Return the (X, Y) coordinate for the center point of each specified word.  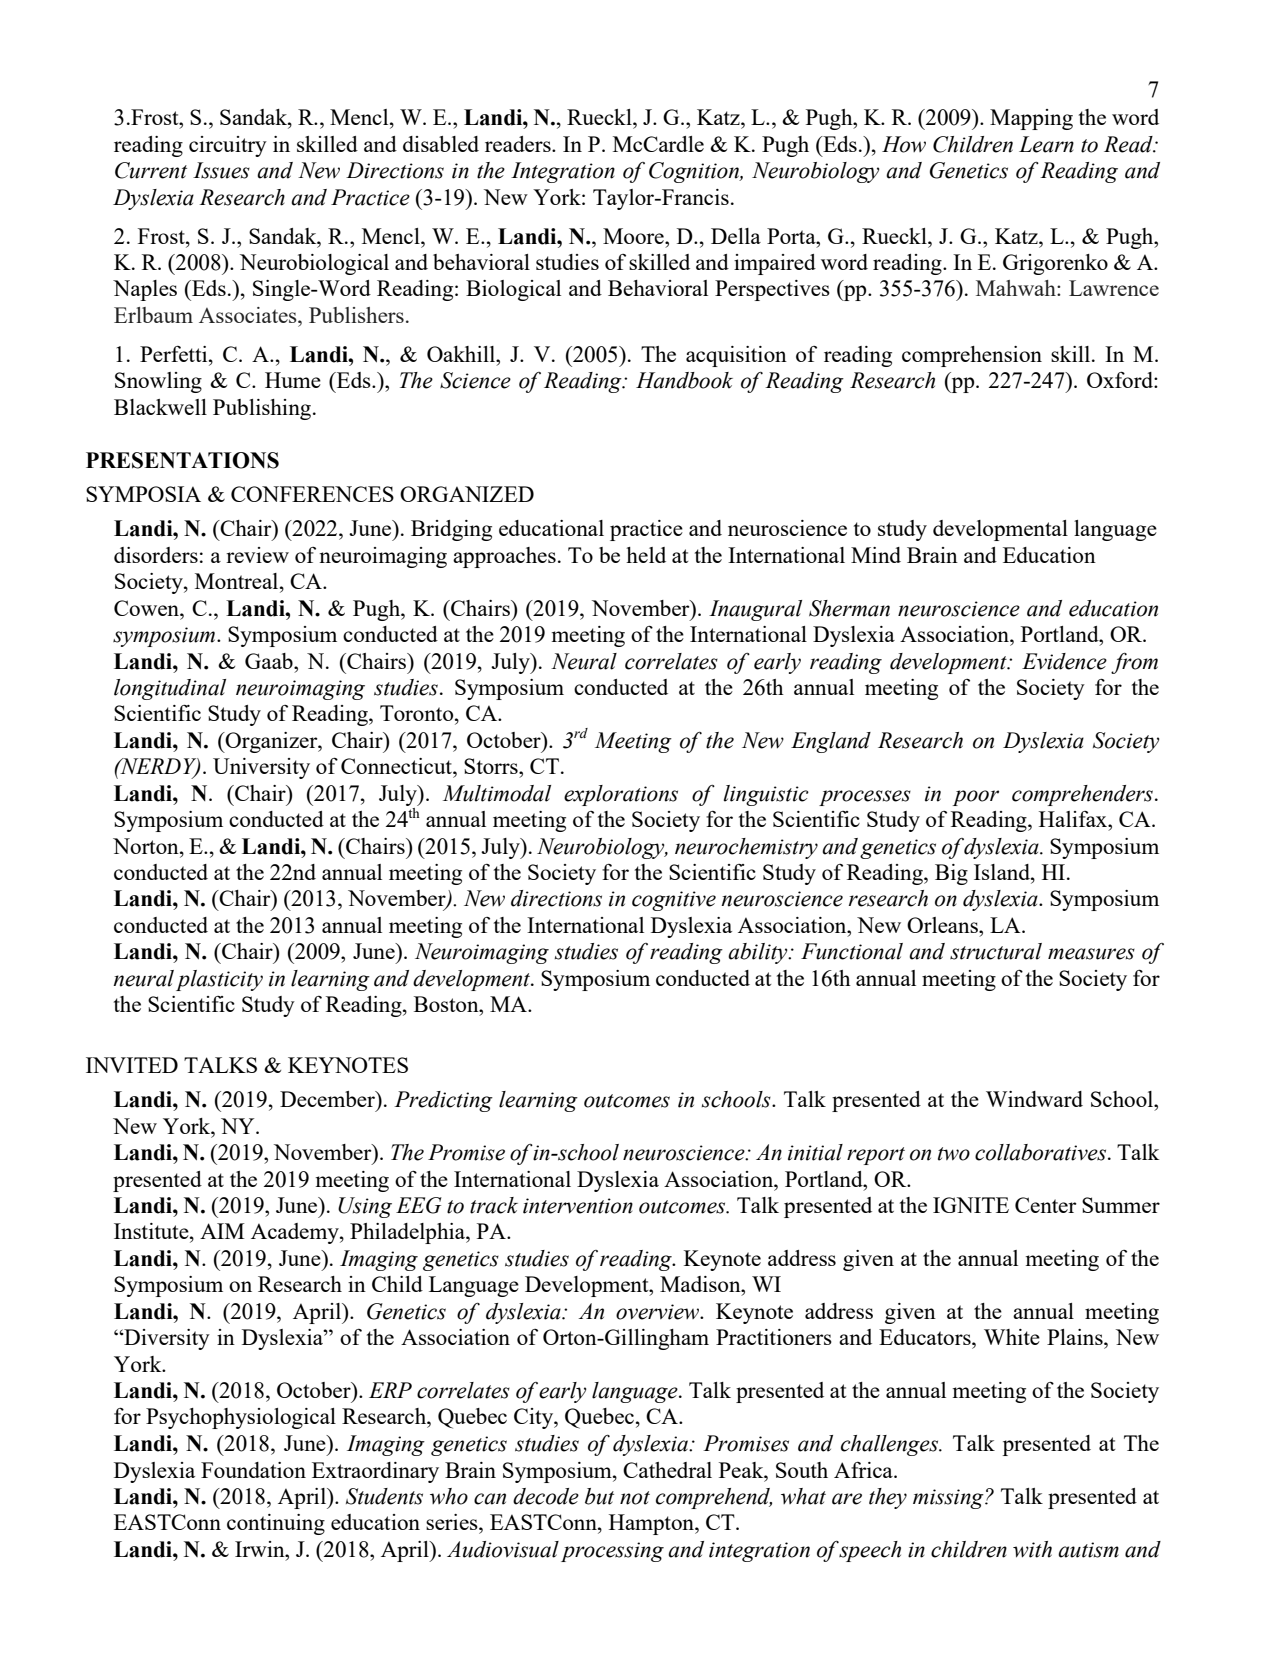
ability (759, 953)
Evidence (1064, 661)
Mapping (1031, 119)
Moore (634, 236)
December (328, 1099)
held (646, 555)
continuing (276, 1524)
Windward (1034, 1099)
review (257, 555)
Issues (221, 170)
